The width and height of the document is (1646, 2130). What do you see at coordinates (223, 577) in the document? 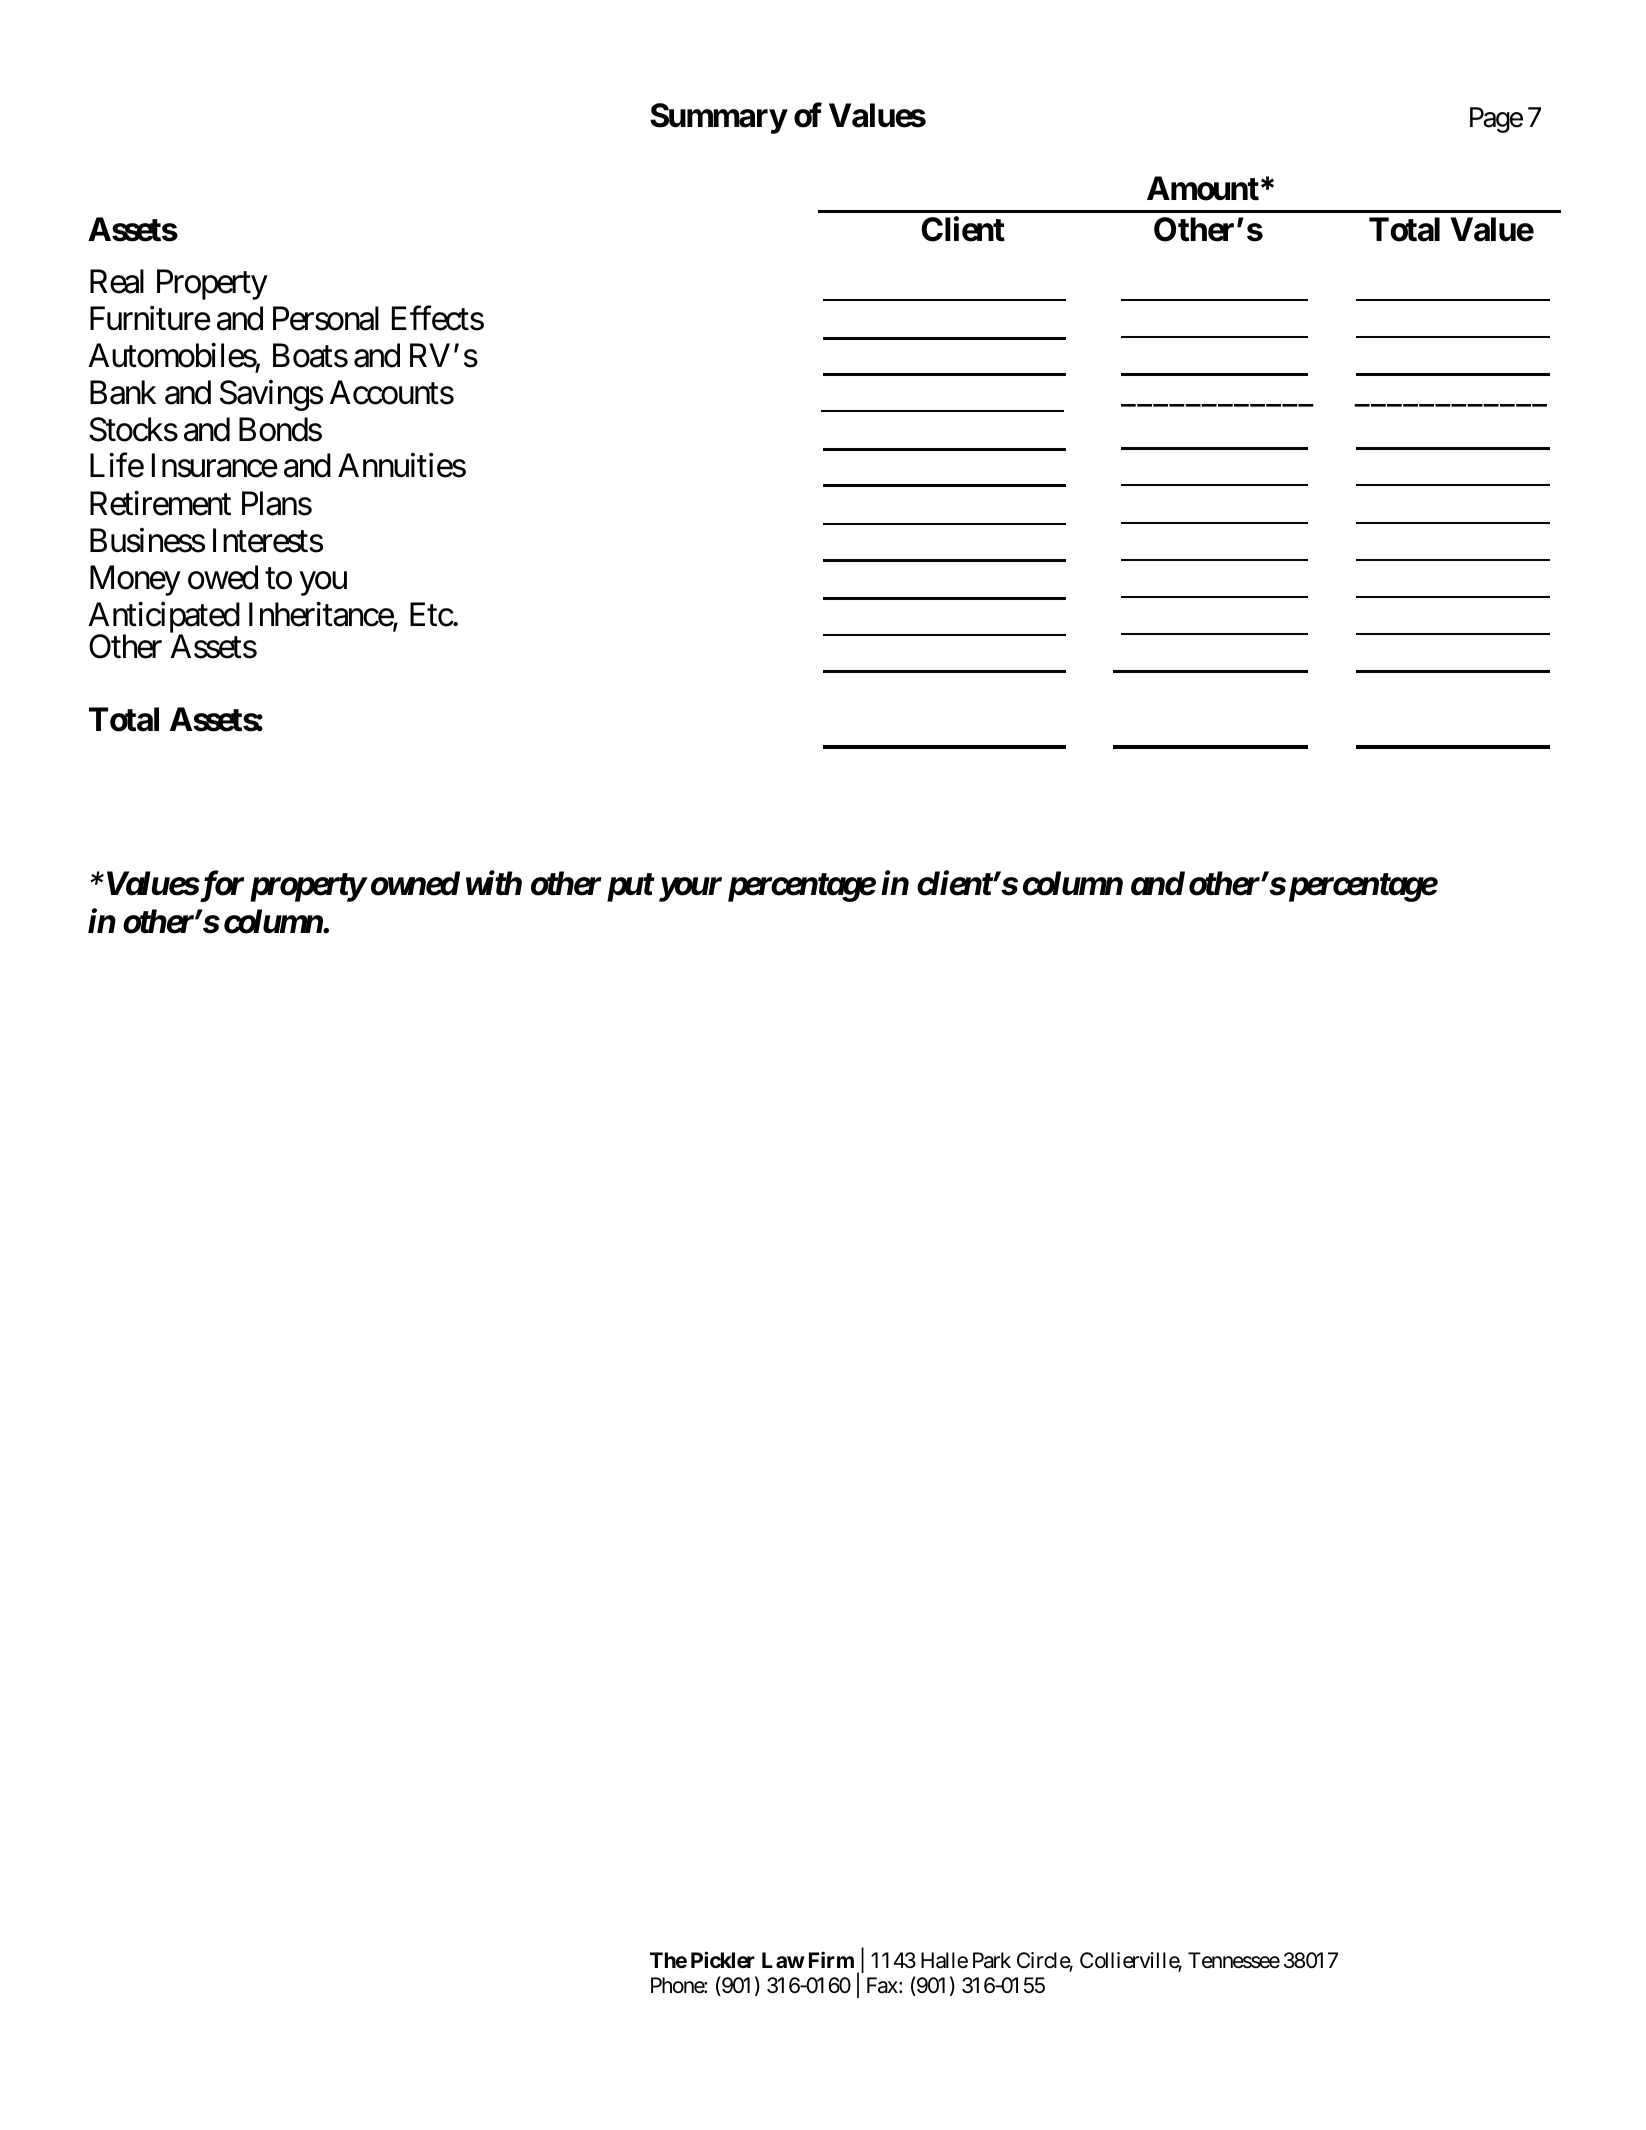
I see `owed` at bounding box center [223, 577].
